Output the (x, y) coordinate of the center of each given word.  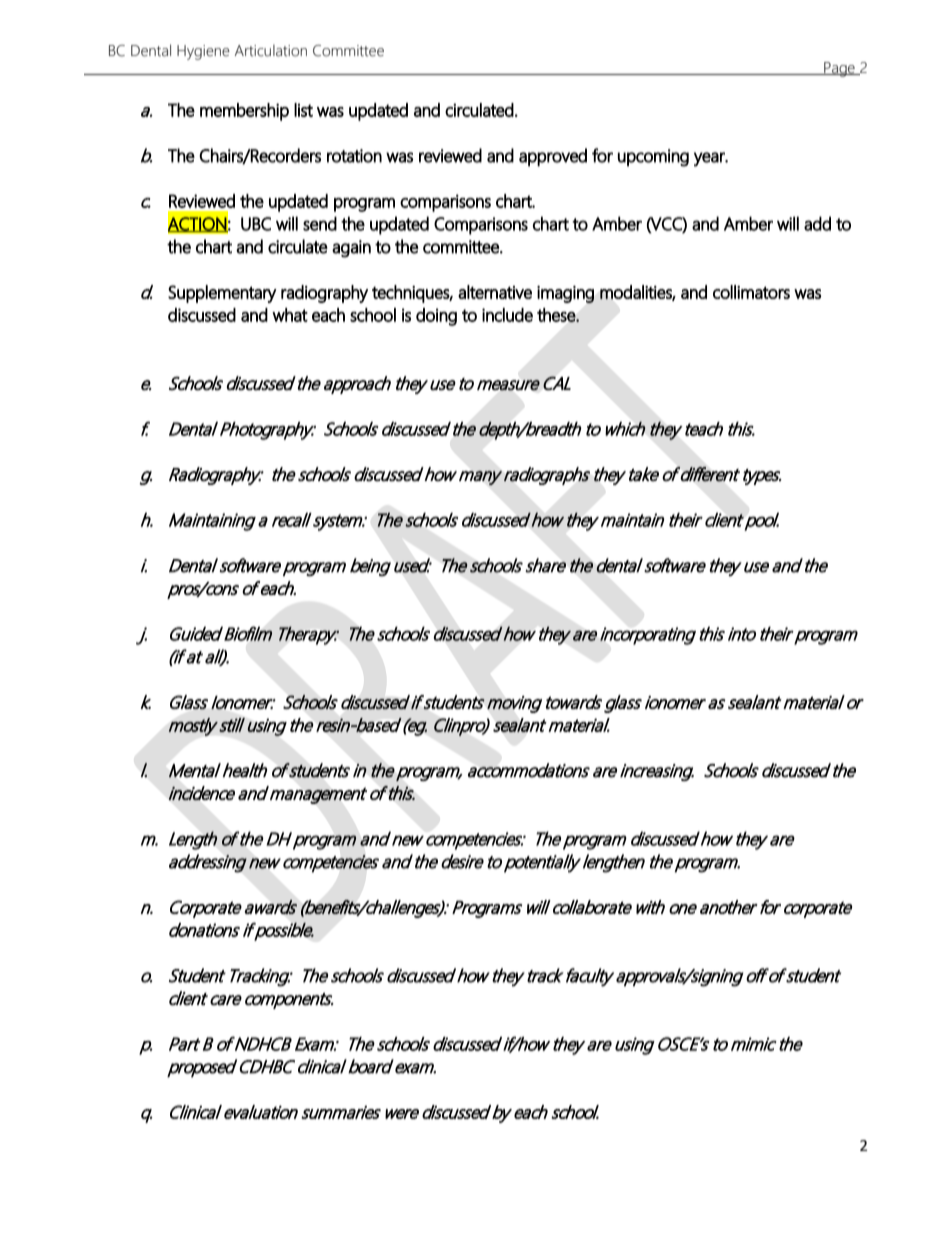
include (507, 315)
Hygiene (203, 52)
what (290, 315)
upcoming (653, 158)
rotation (354, 156)
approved (553, 157)
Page (839, 69)
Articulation (271, 51)
